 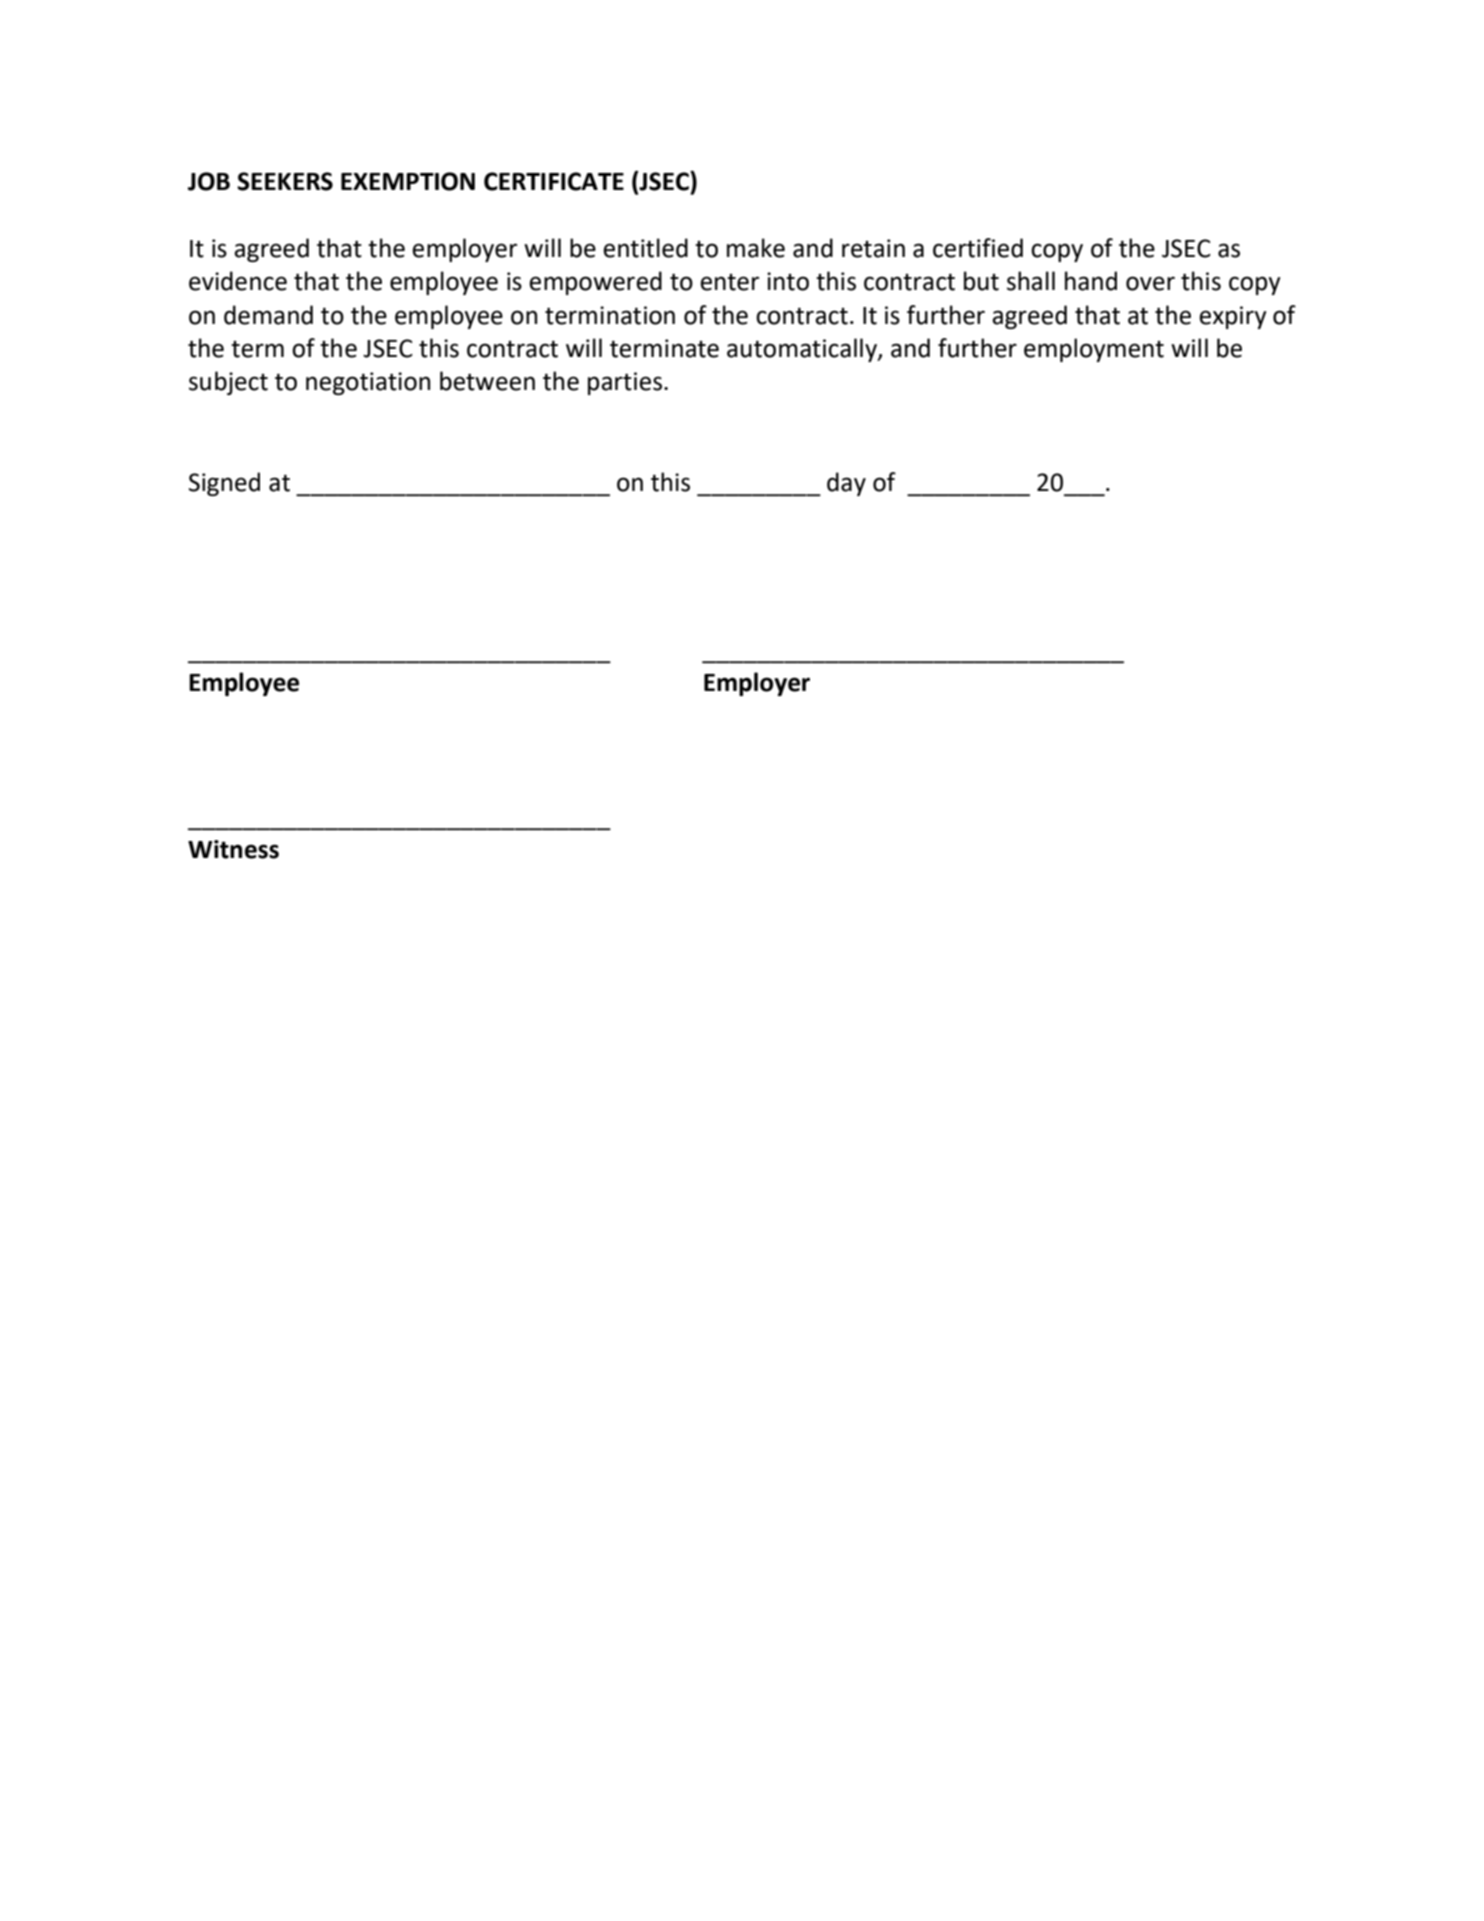 What do you see at coordinates (233, 849) in the screenshot?
I see `Witness` at bounding box center [233, 849].
